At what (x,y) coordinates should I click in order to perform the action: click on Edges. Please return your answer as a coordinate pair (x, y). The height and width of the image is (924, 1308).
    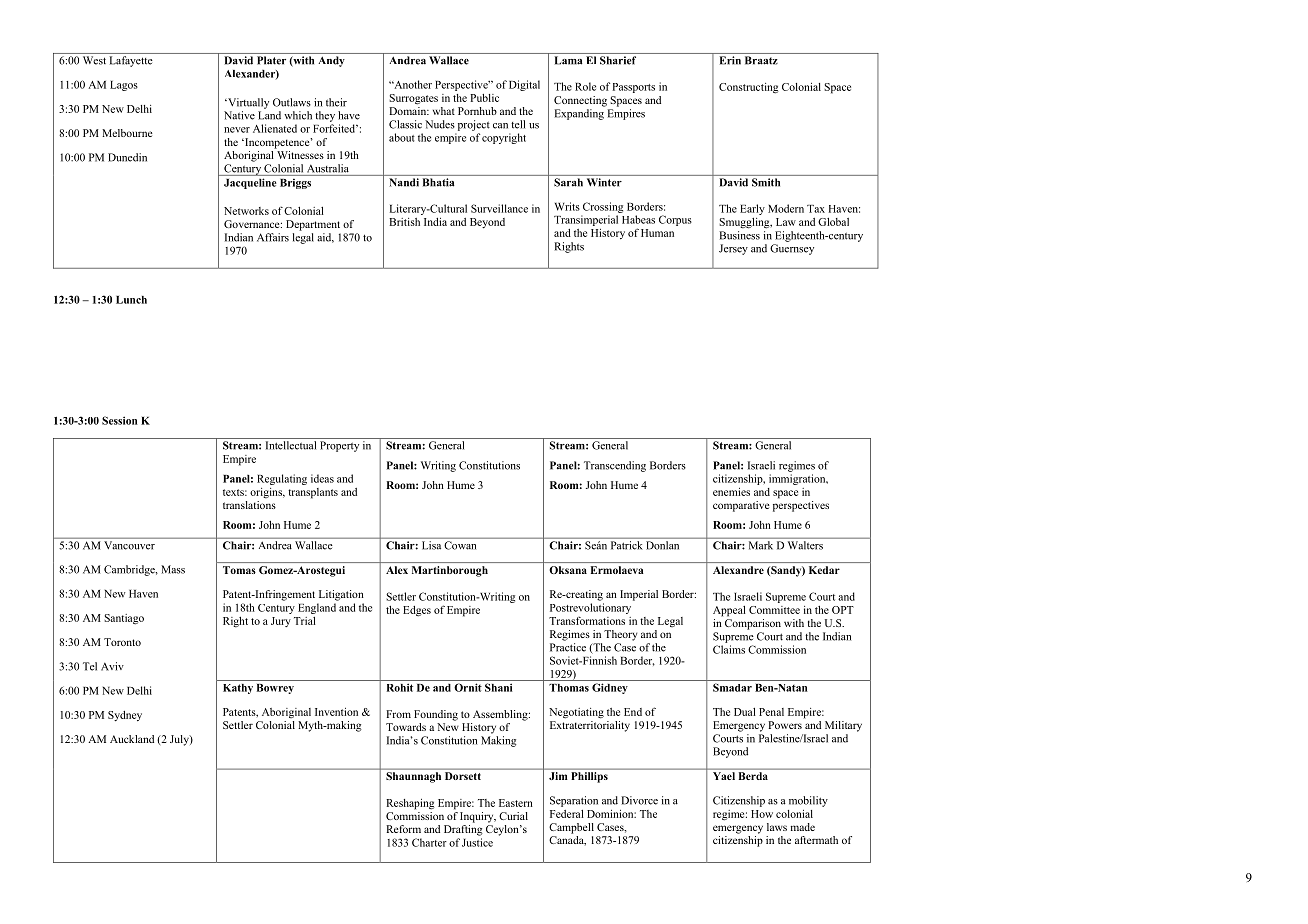
    Looking at the image, I should click on (417, 611).
